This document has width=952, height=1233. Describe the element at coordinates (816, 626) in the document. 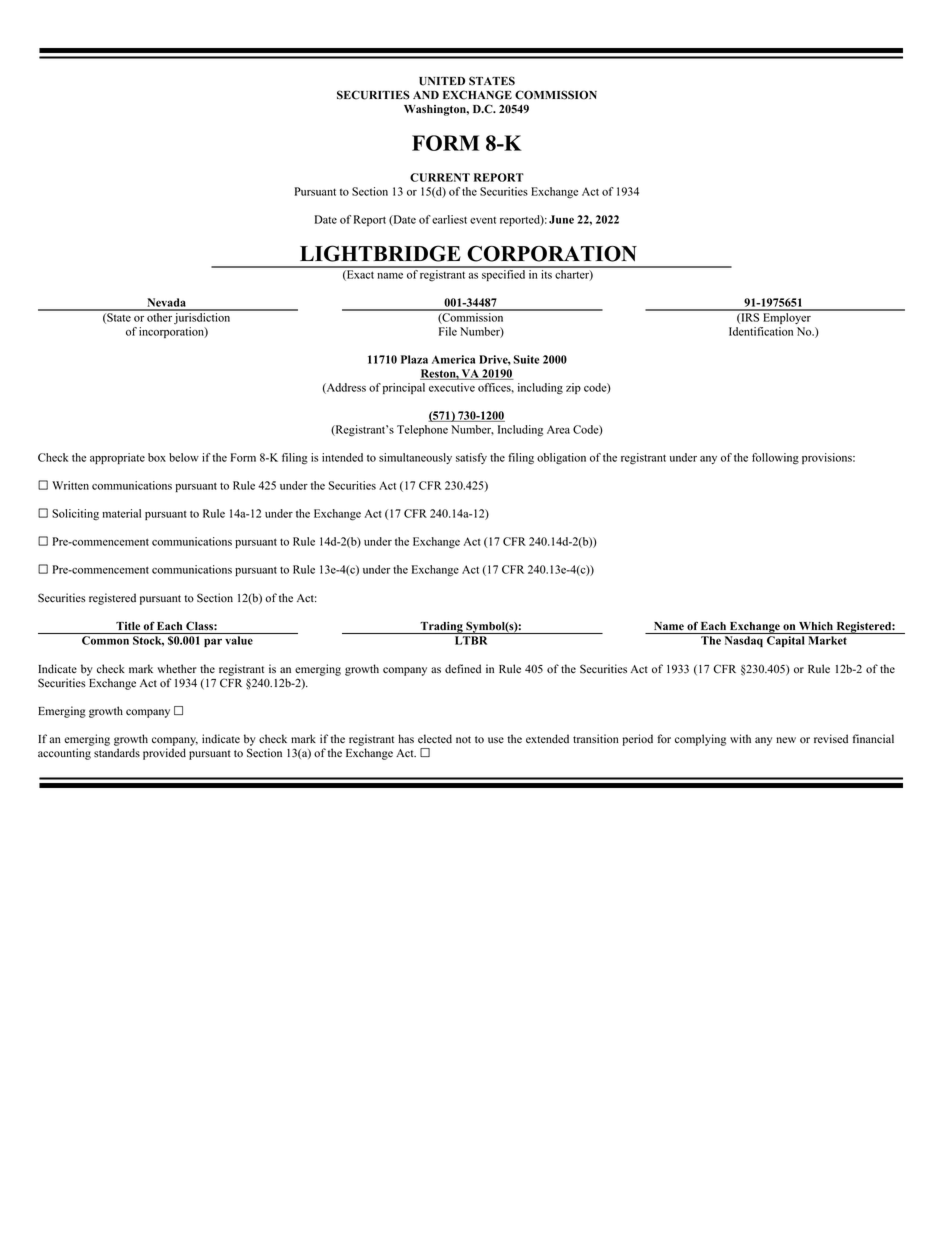

I see `Which` at that location.
